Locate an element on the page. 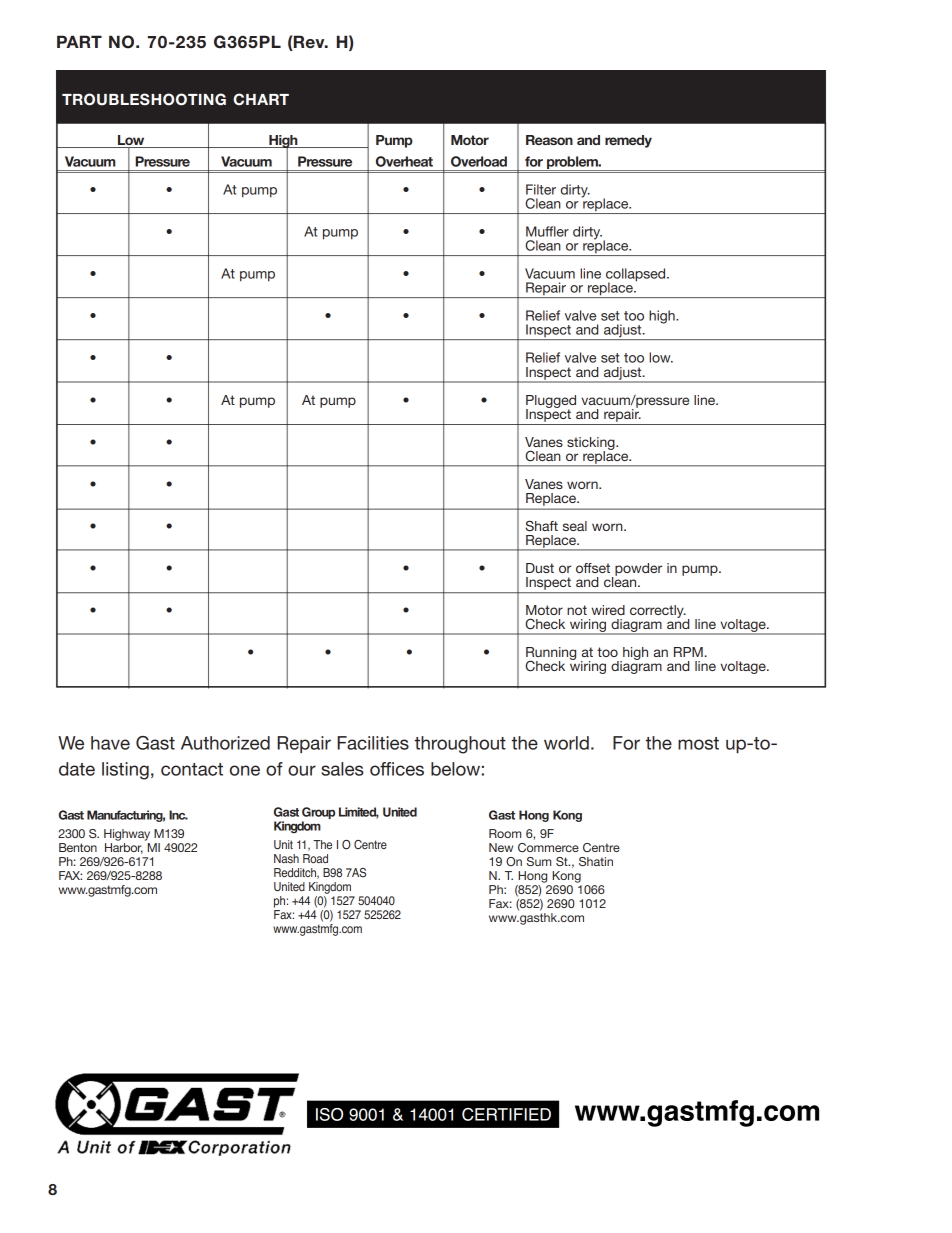 The image size is (952, 1233). Overheat is located at coordinates (404, 161).
